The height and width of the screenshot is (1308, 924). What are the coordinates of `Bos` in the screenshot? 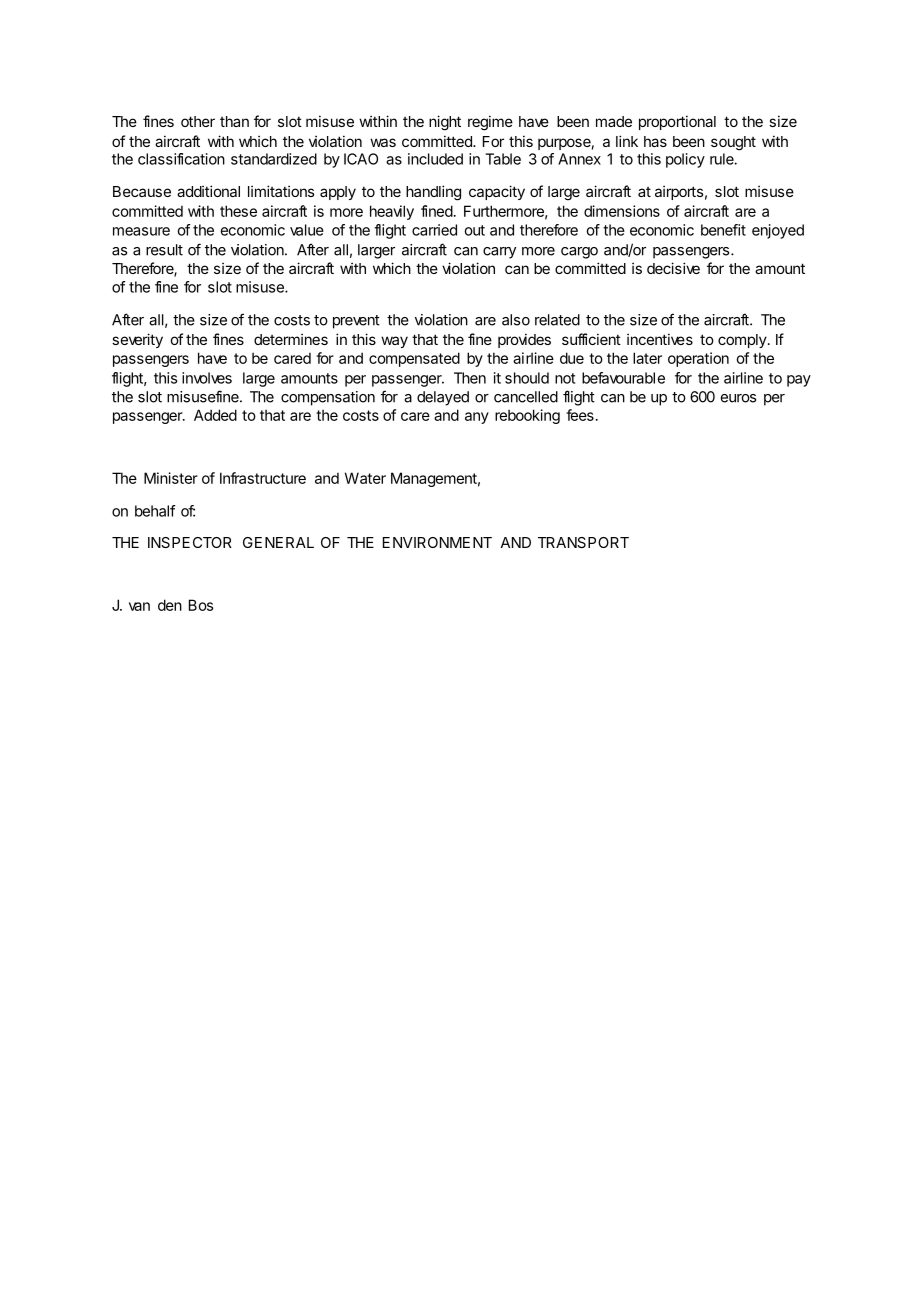 It's located at (201, 605).
